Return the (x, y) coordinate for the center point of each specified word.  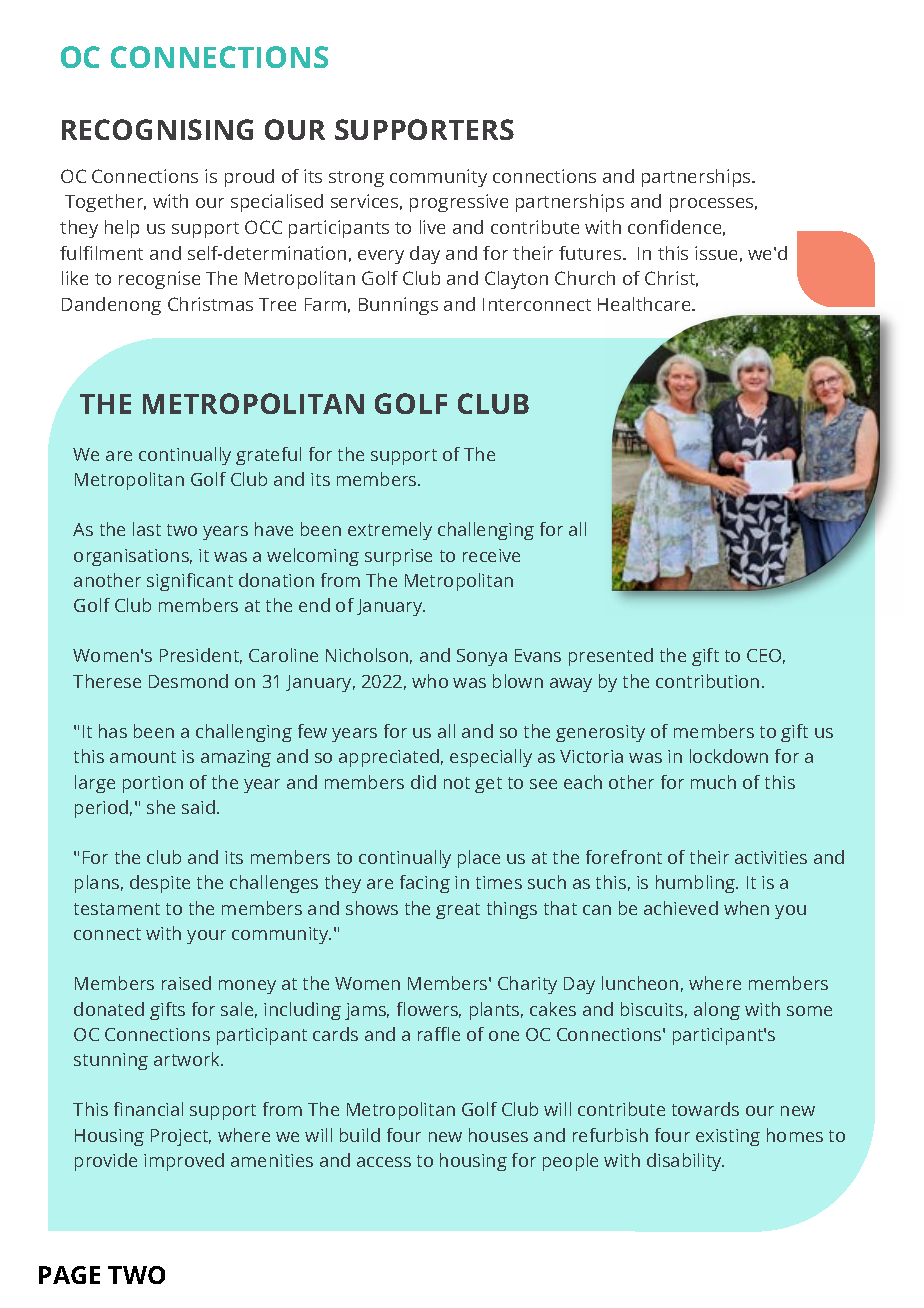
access (384, 1162)
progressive (459, 203)
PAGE (69, 1275)
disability (685, 1162)
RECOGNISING (157, 129)
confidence (674, 227)
